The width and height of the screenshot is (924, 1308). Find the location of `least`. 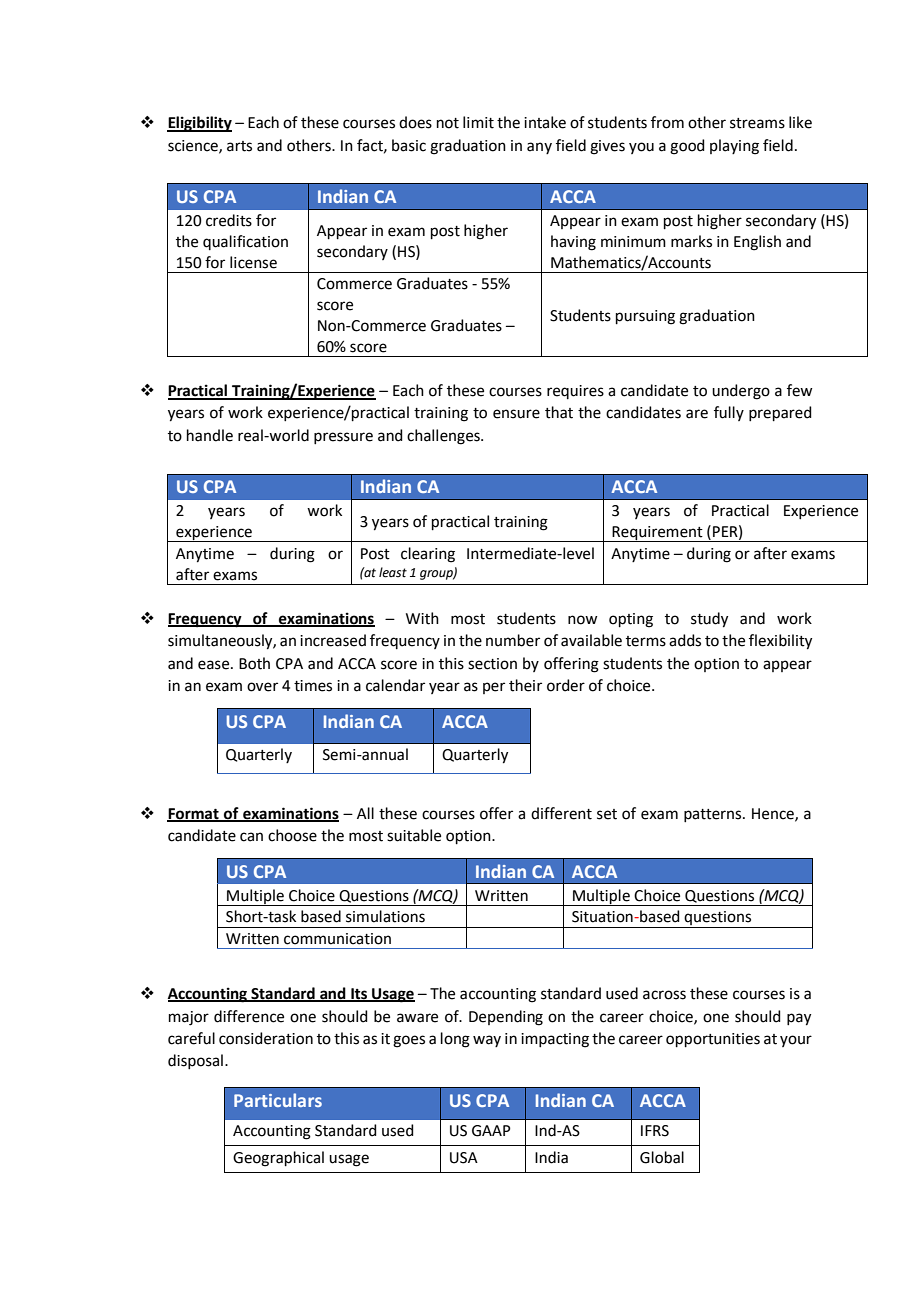

least is located at coordinates (393, 572).
